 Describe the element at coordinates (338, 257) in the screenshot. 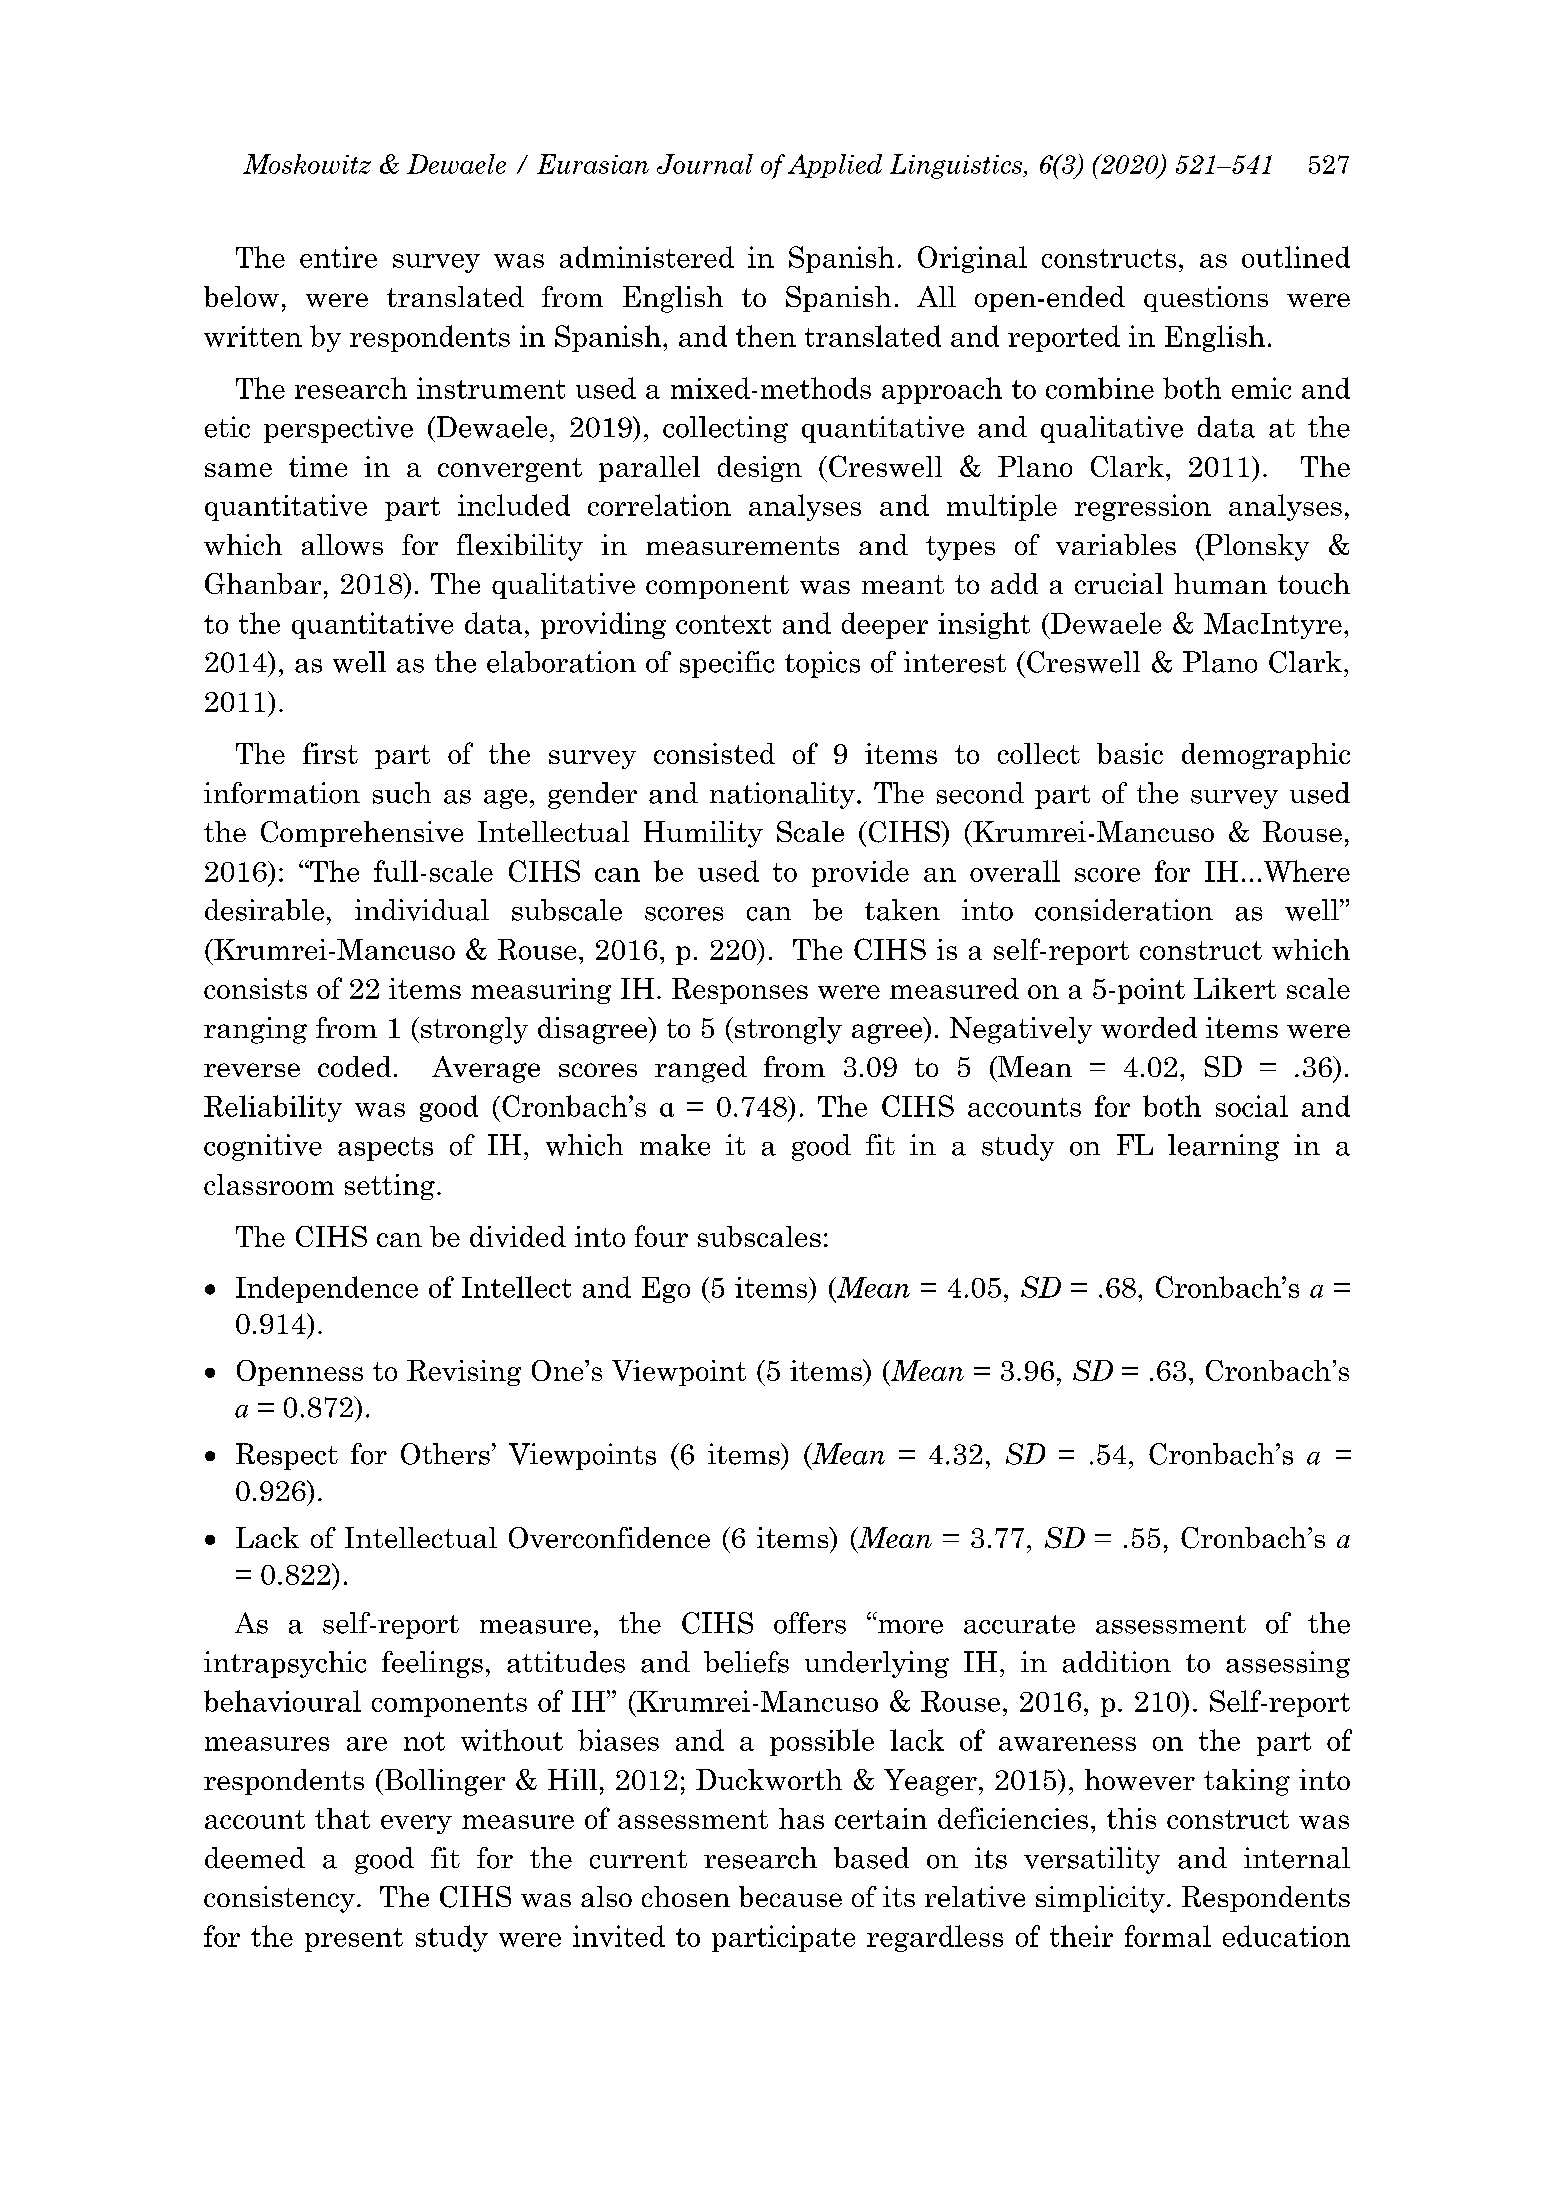

I see `entire` at that location.
